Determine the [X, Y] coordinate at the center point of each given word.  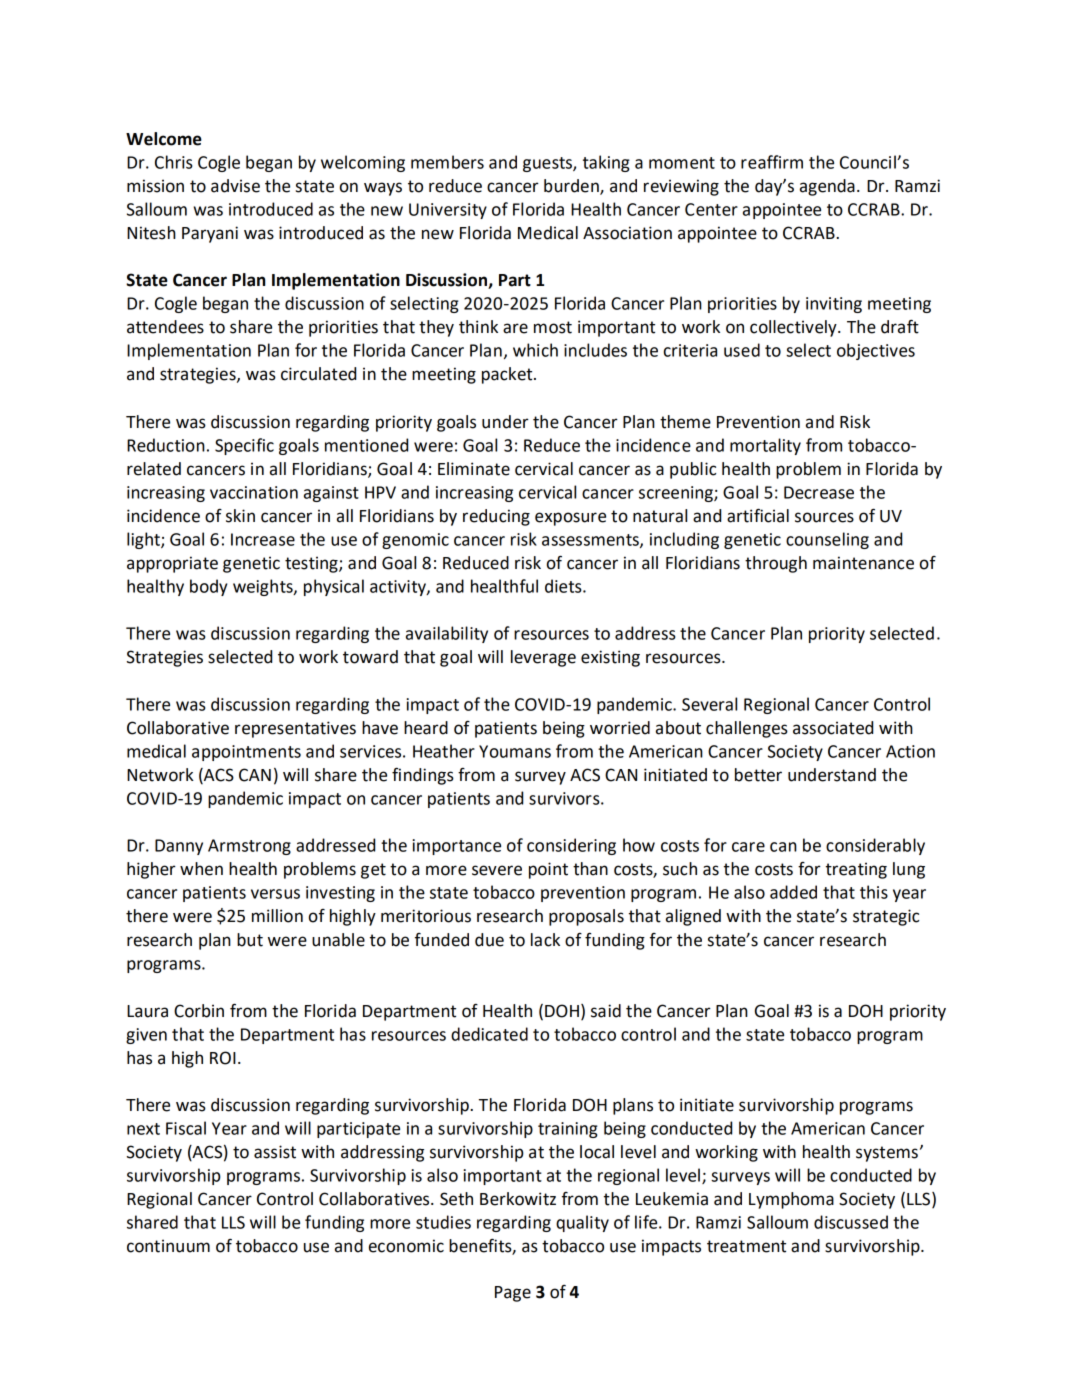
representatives [295, 729]
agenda [827, 187]
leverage [543, 658]
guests [548, 164]
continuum [168, 1246]
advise [235, 186]
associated [833, 728]
